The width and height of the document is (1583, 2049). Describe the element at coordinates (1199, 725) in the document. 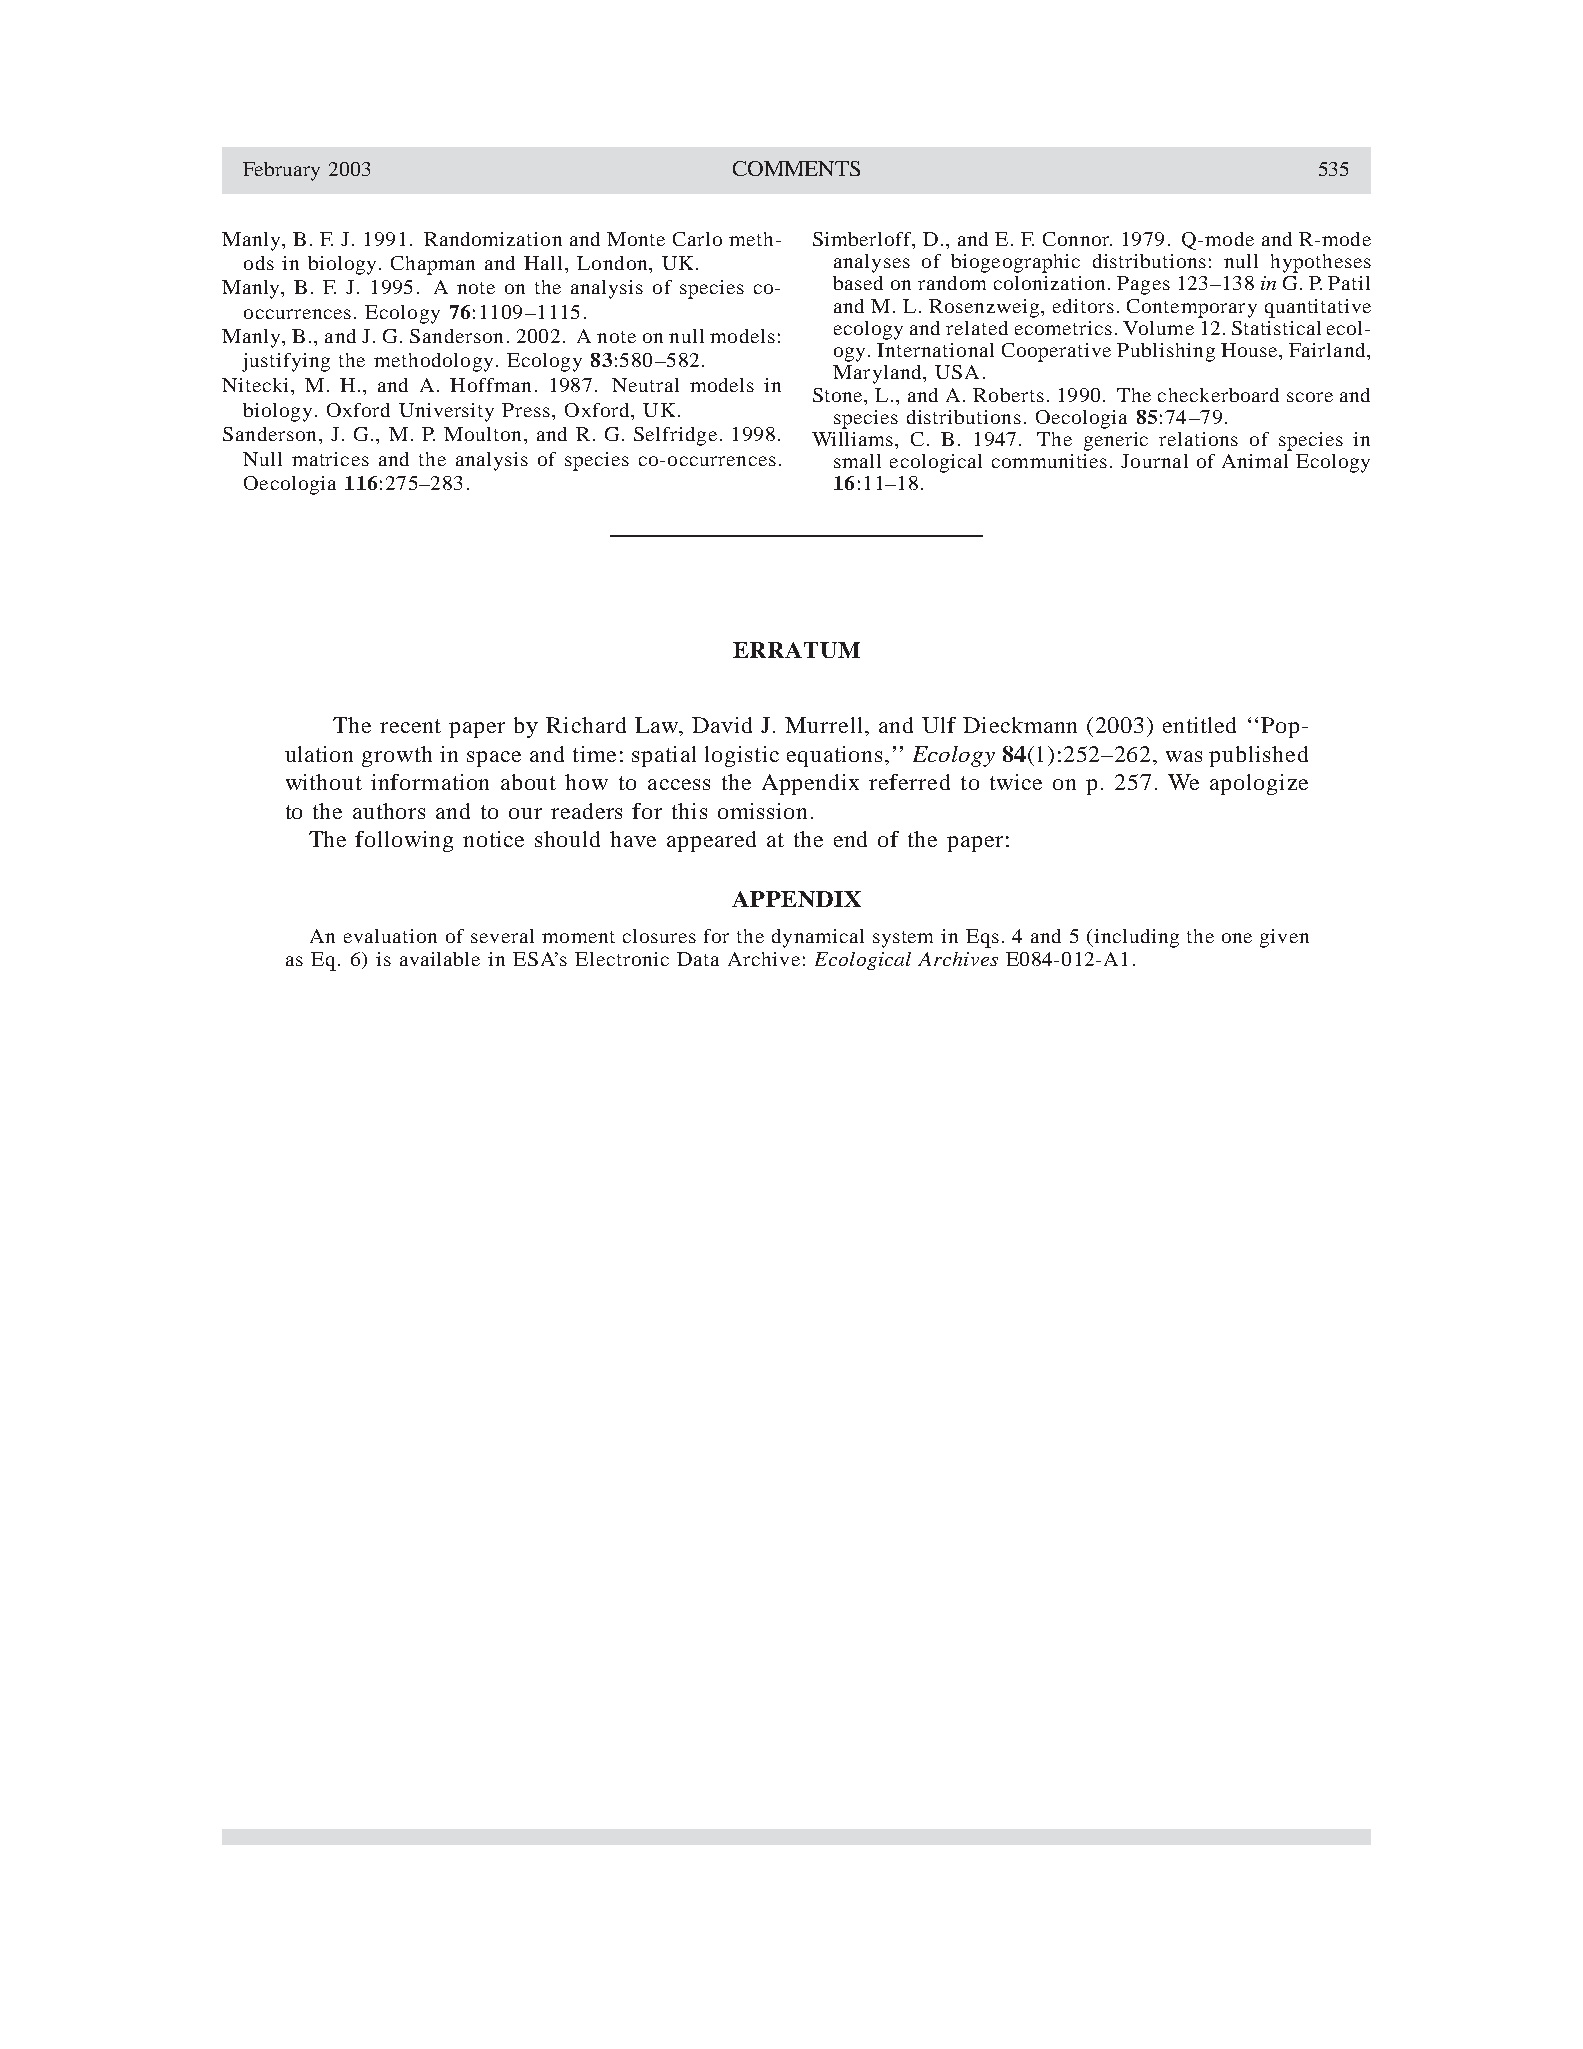

I see `entitled` at that location.
